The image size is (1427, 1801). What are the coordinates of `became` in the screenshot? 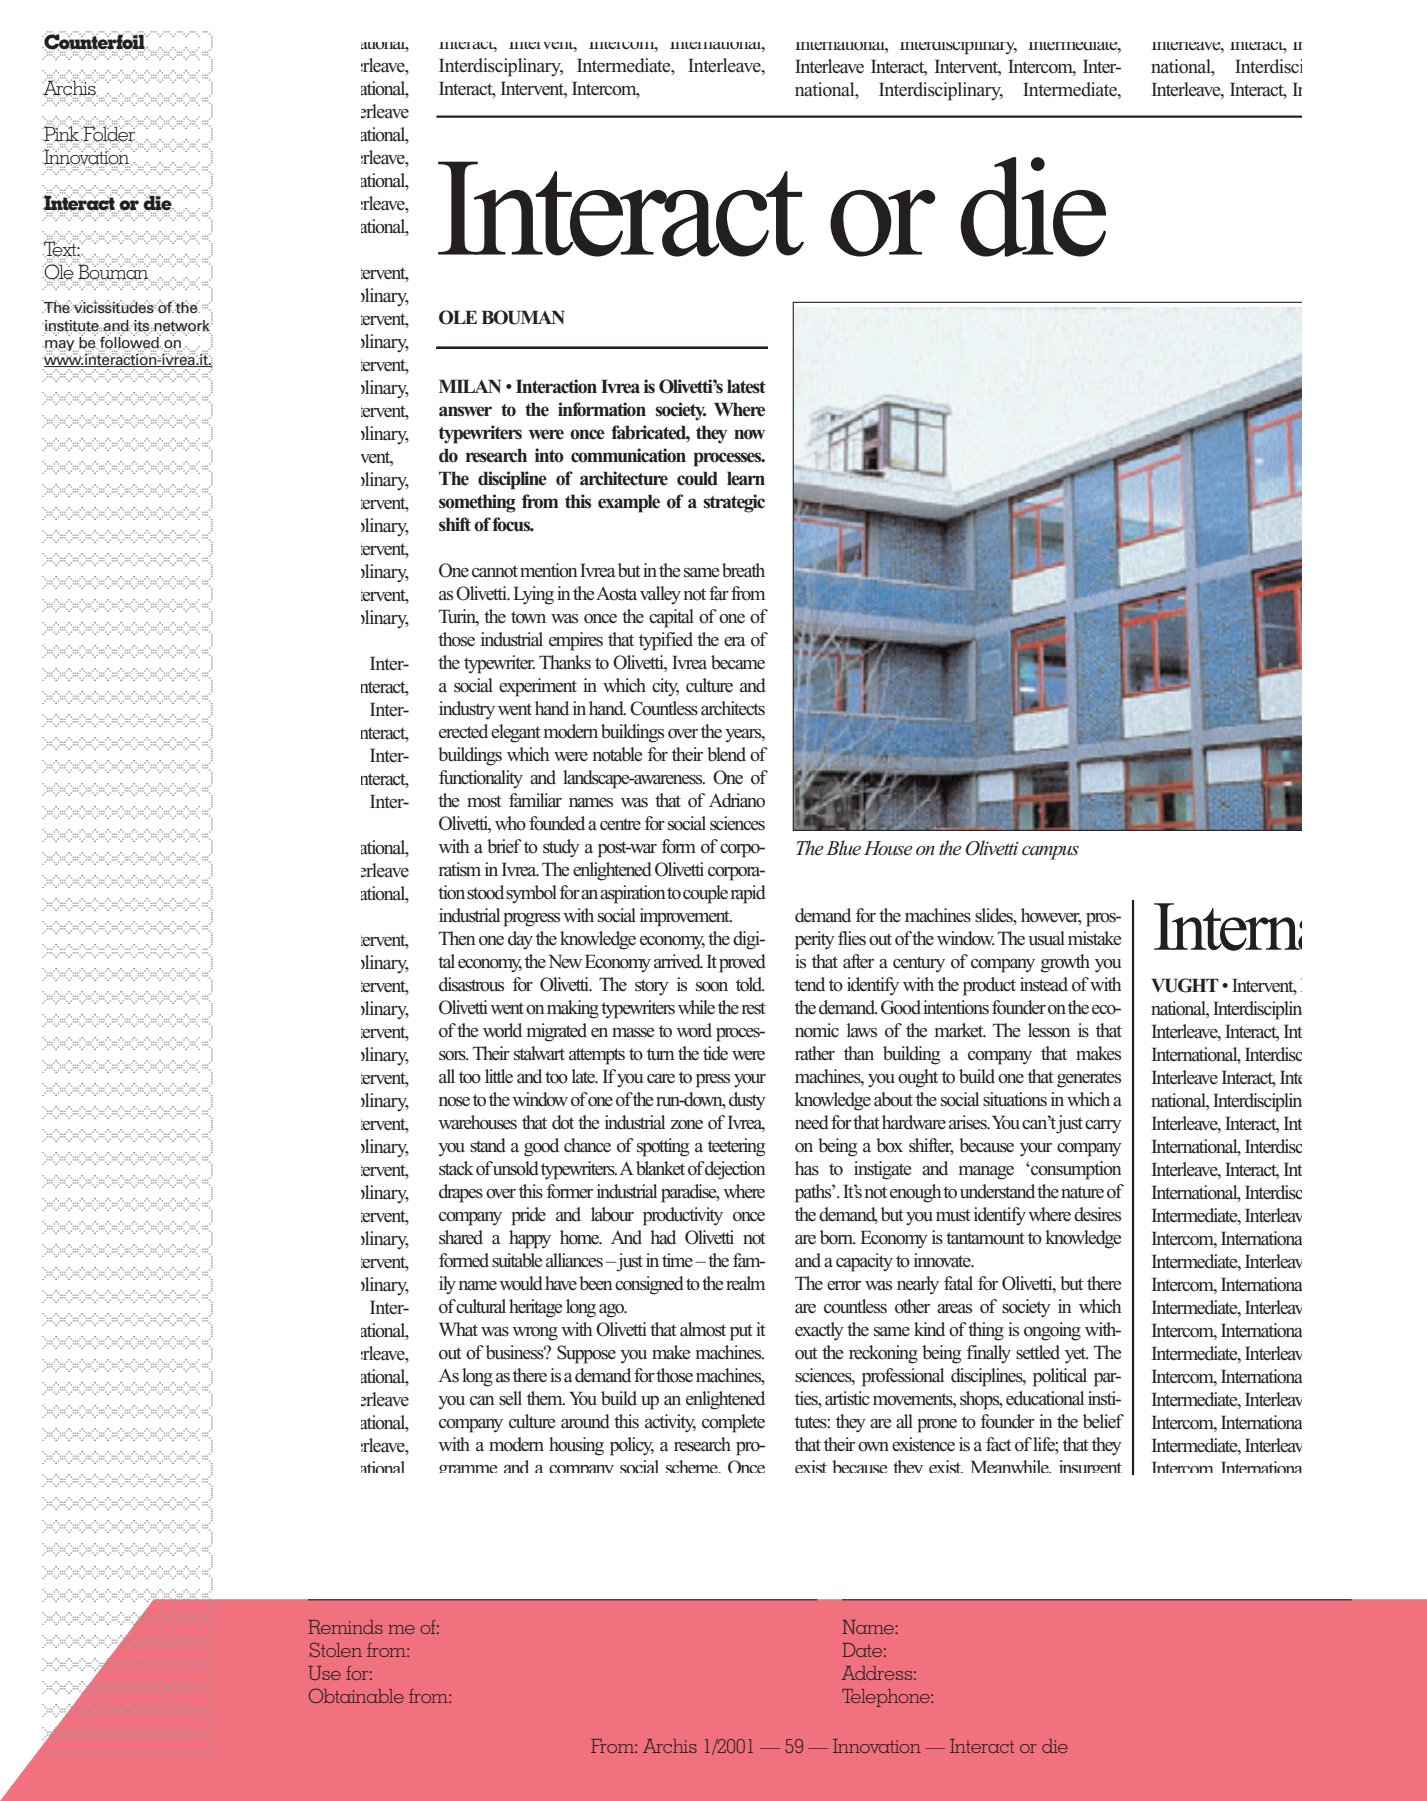 It's located at (738, 662).
